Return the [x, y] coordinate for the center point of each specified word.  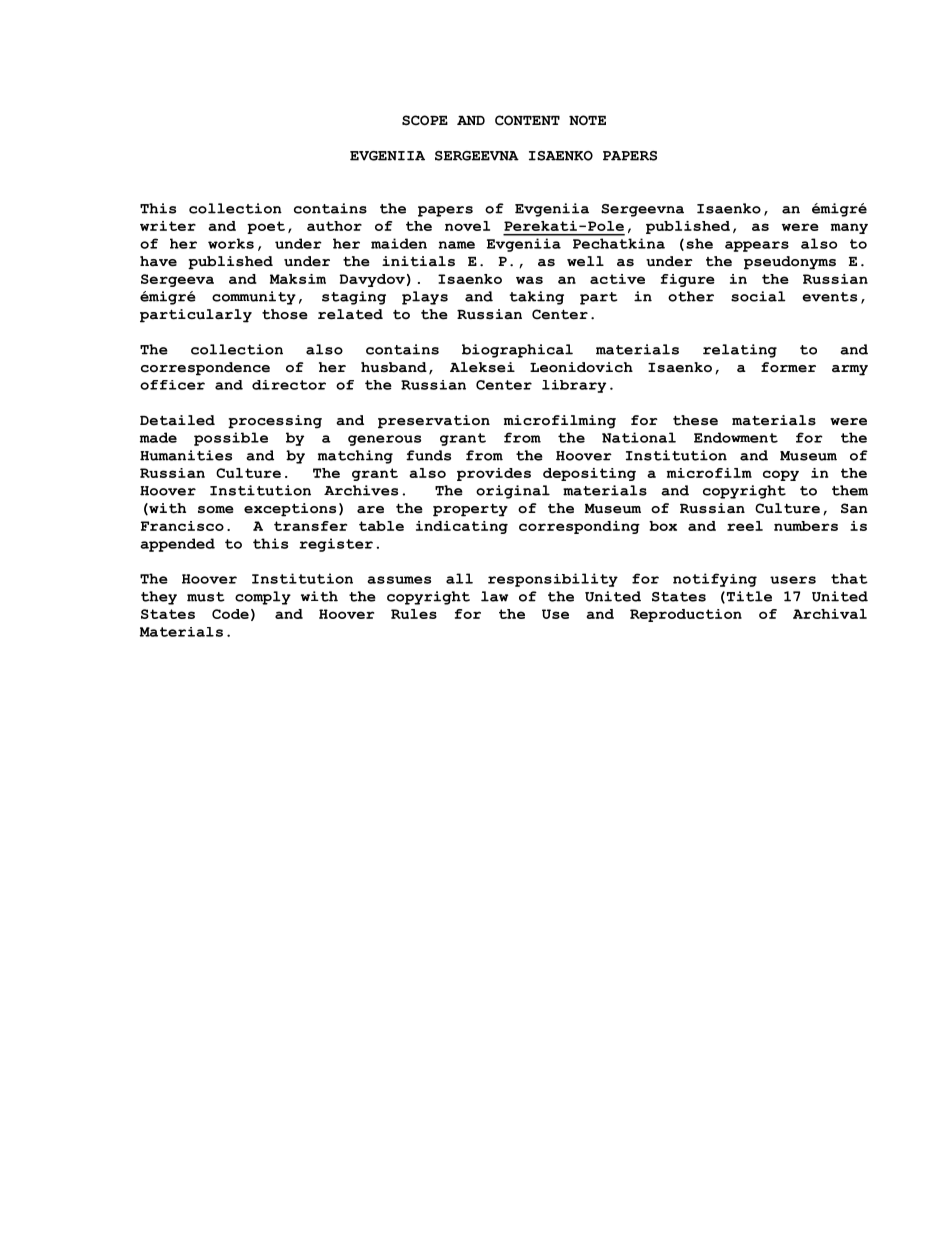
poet [266, 227]
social [758, 296]
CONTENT [527, 120]
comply [263, 598]
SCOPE [425, 120]
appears [757, 246]
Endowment [736, 437]
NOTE [587, 120]
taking [536, 298]
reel [745, 526]
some [216, 510]
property [470, 510]
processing [275, 422]
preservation [434, 422]
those [285, 314]
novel [467, 226]
